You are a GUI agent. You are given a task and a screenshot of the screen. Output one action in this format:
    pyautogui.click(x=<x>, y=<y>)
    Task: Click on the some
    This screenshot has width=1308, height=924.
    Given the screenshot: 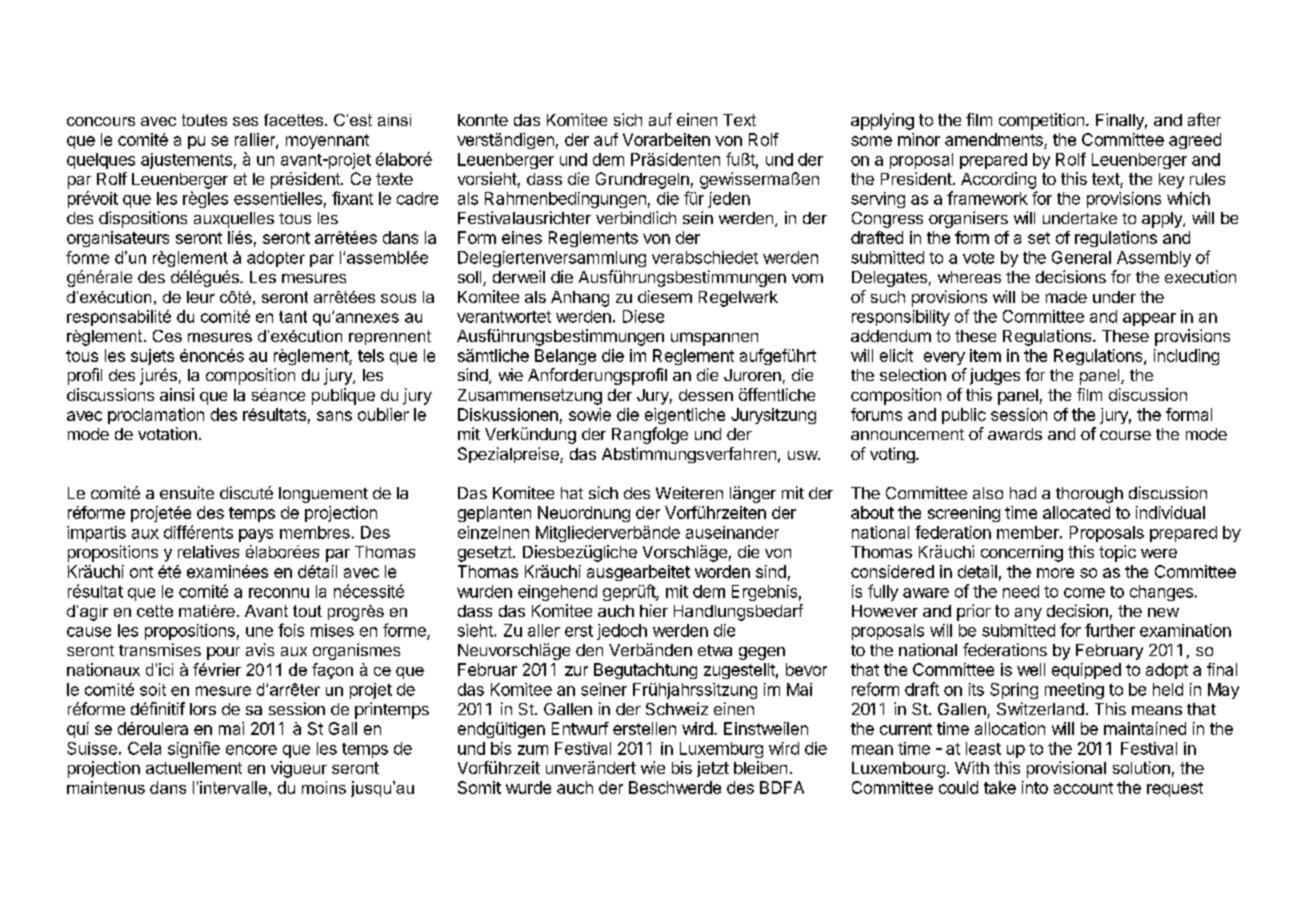 What is the action you would take?
    pyautogui.click(x=871, y=141)
